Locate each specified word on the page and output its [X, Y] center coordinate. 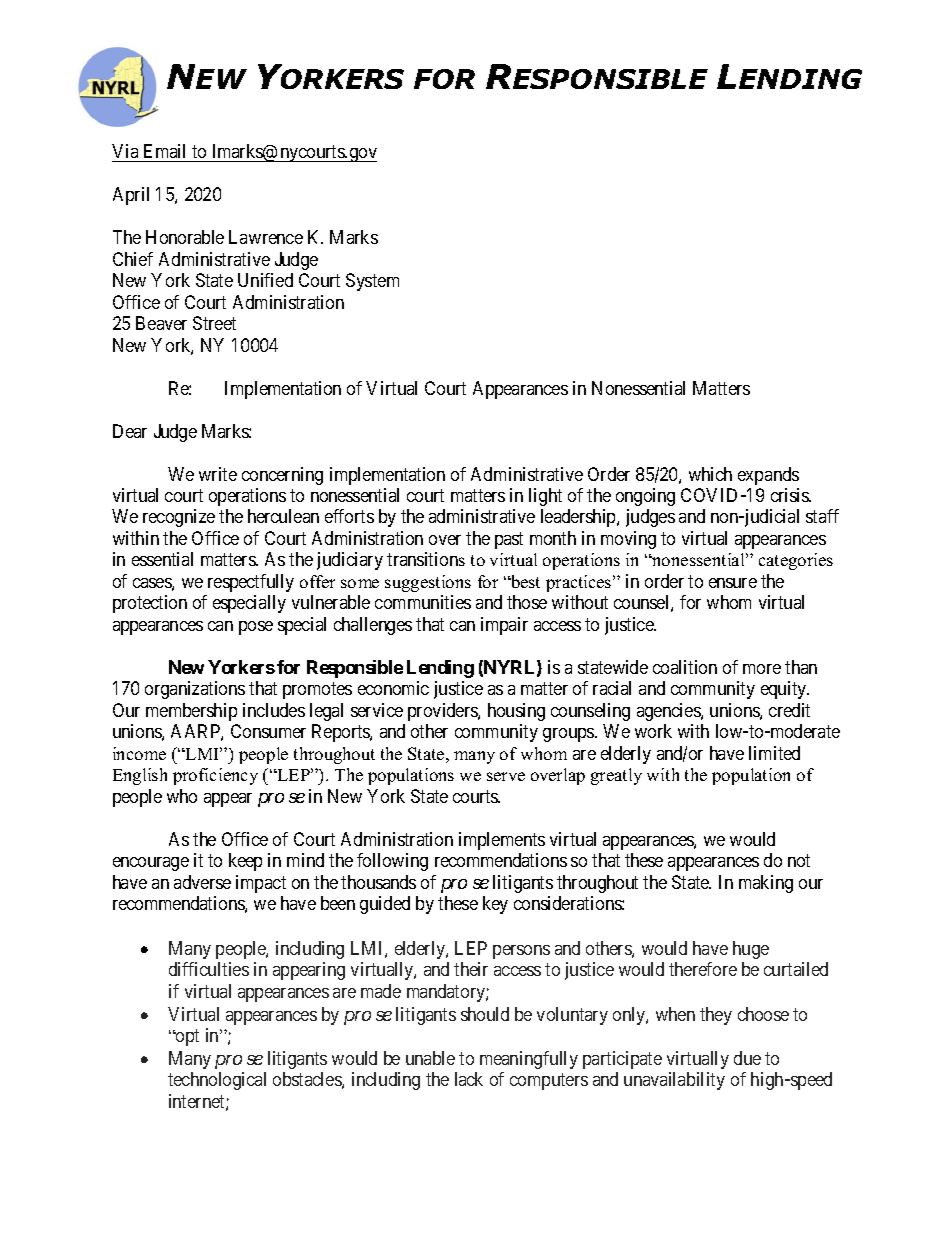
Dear [130, 431]
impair [504, 626]
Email [164, 151]
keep [245, 862]
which [710, 474]
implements [502, 841]
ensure [733, 583]
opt [186, 1037]
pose [256, 628]
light [545, 497]
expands [768, 476]
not [799, 861]
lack [469, 1079]
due [747, 1058]
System [372, 282]
